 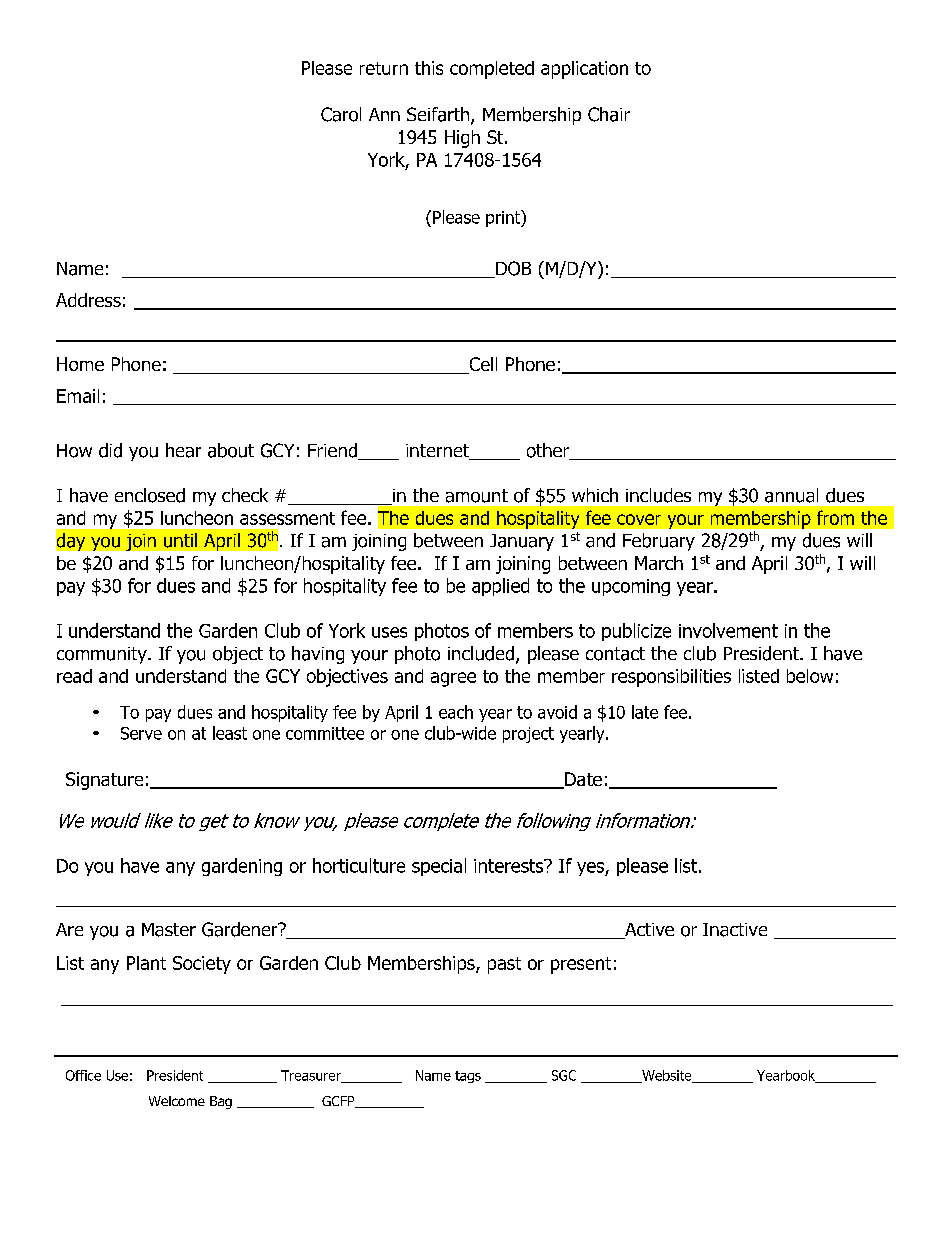 What do you see at coordinates (609, 114) in the screenshot?
I see `Chair` at bounding box center [609, 114].
